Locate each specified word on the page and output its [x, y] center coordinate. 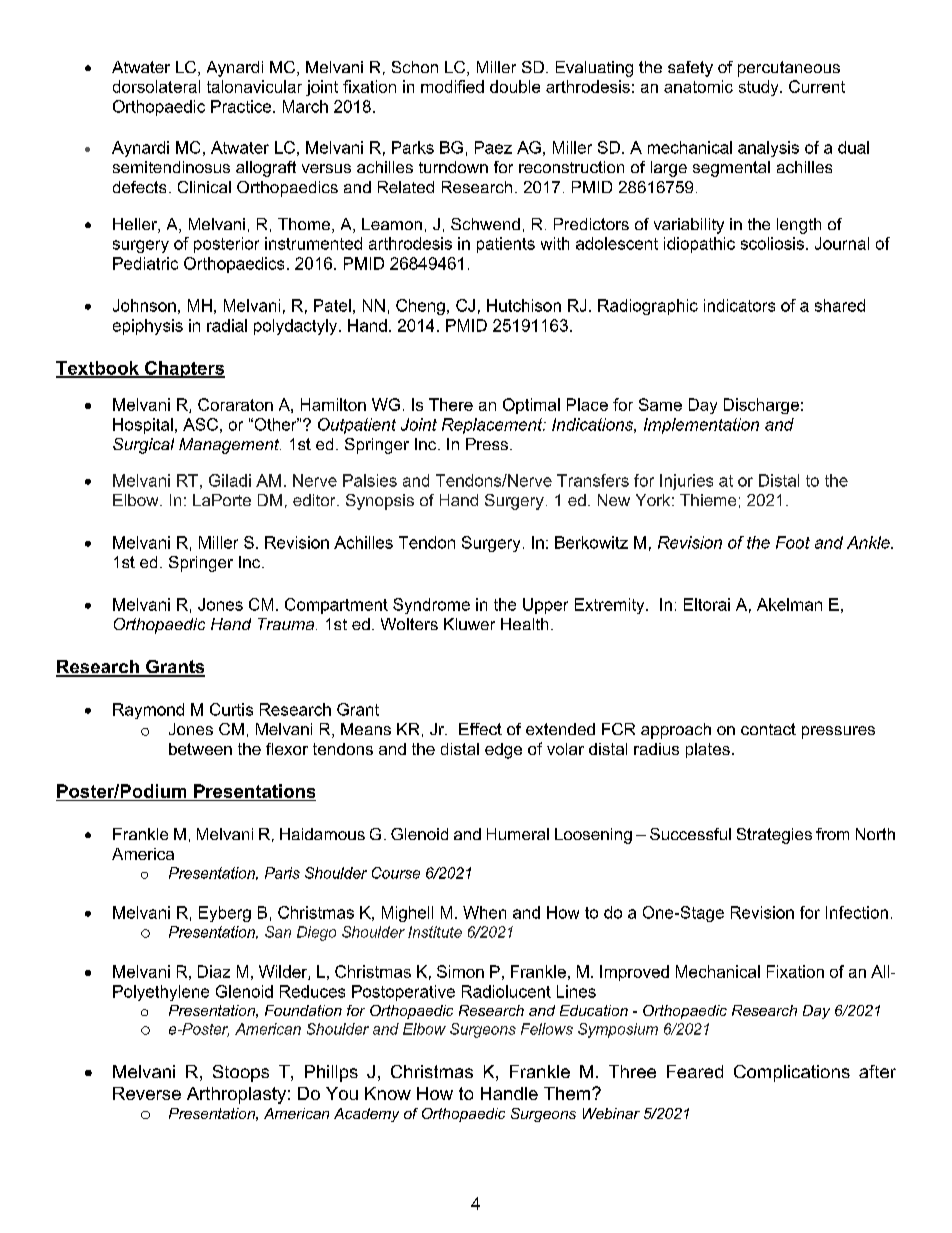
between [200, 749]
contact [768, 729]
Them [568, 1093]
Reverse [147, 1093]
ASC [200, 424]
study [760, 88]
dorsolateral [156, 86]
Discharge [761, 406]
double [515, 86]
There [451, 404]
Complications [792, 1073]
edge [503, 751]
